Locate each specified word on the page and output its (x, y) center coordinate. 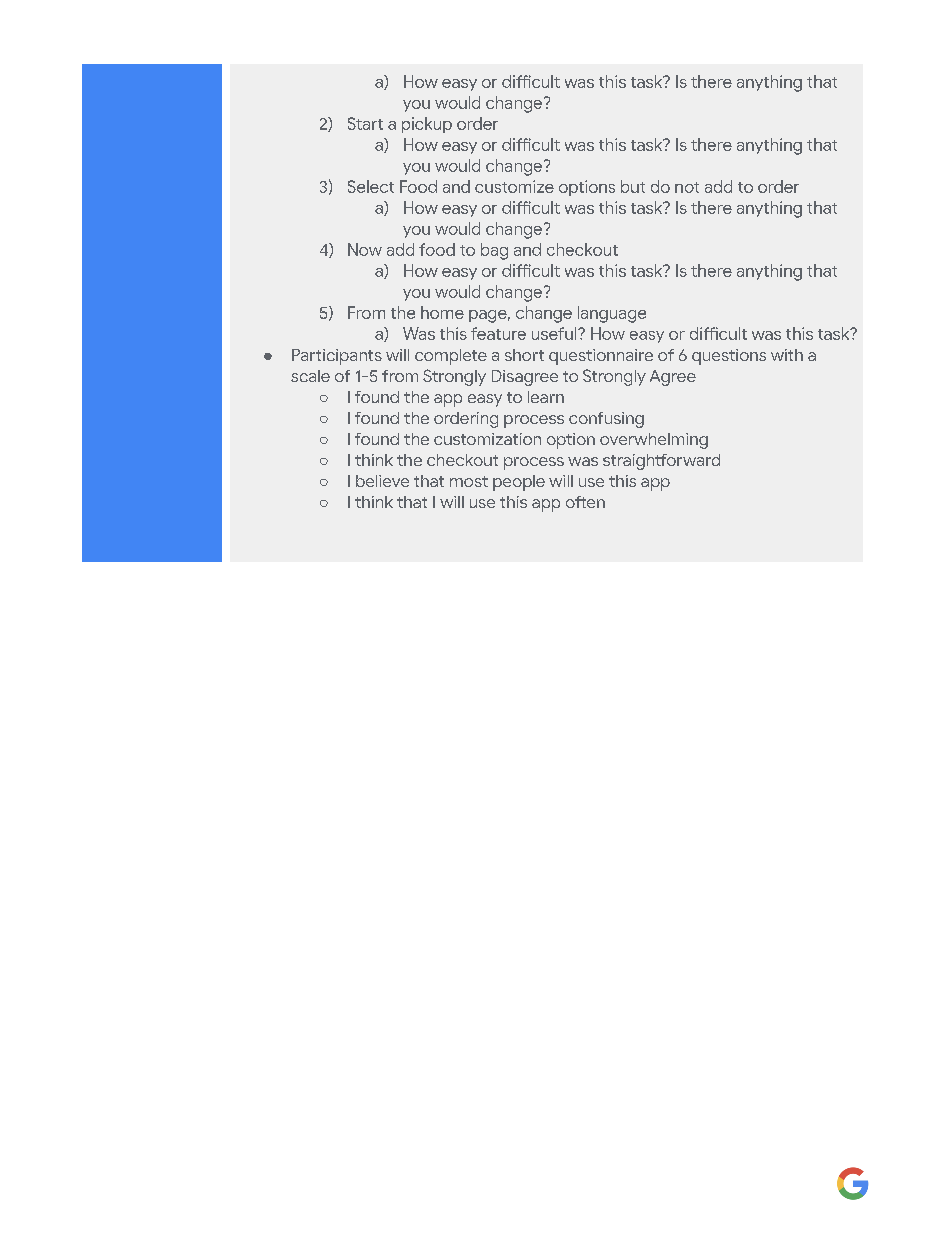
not (687, 187)
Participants (337, 357)
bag (494, 251)
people (519, 483)
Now (365, 249)
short (524, 355)
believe (382, 481)
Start (365, 123)
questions (729, 357)
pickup (427, 125)
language (612, 314)
